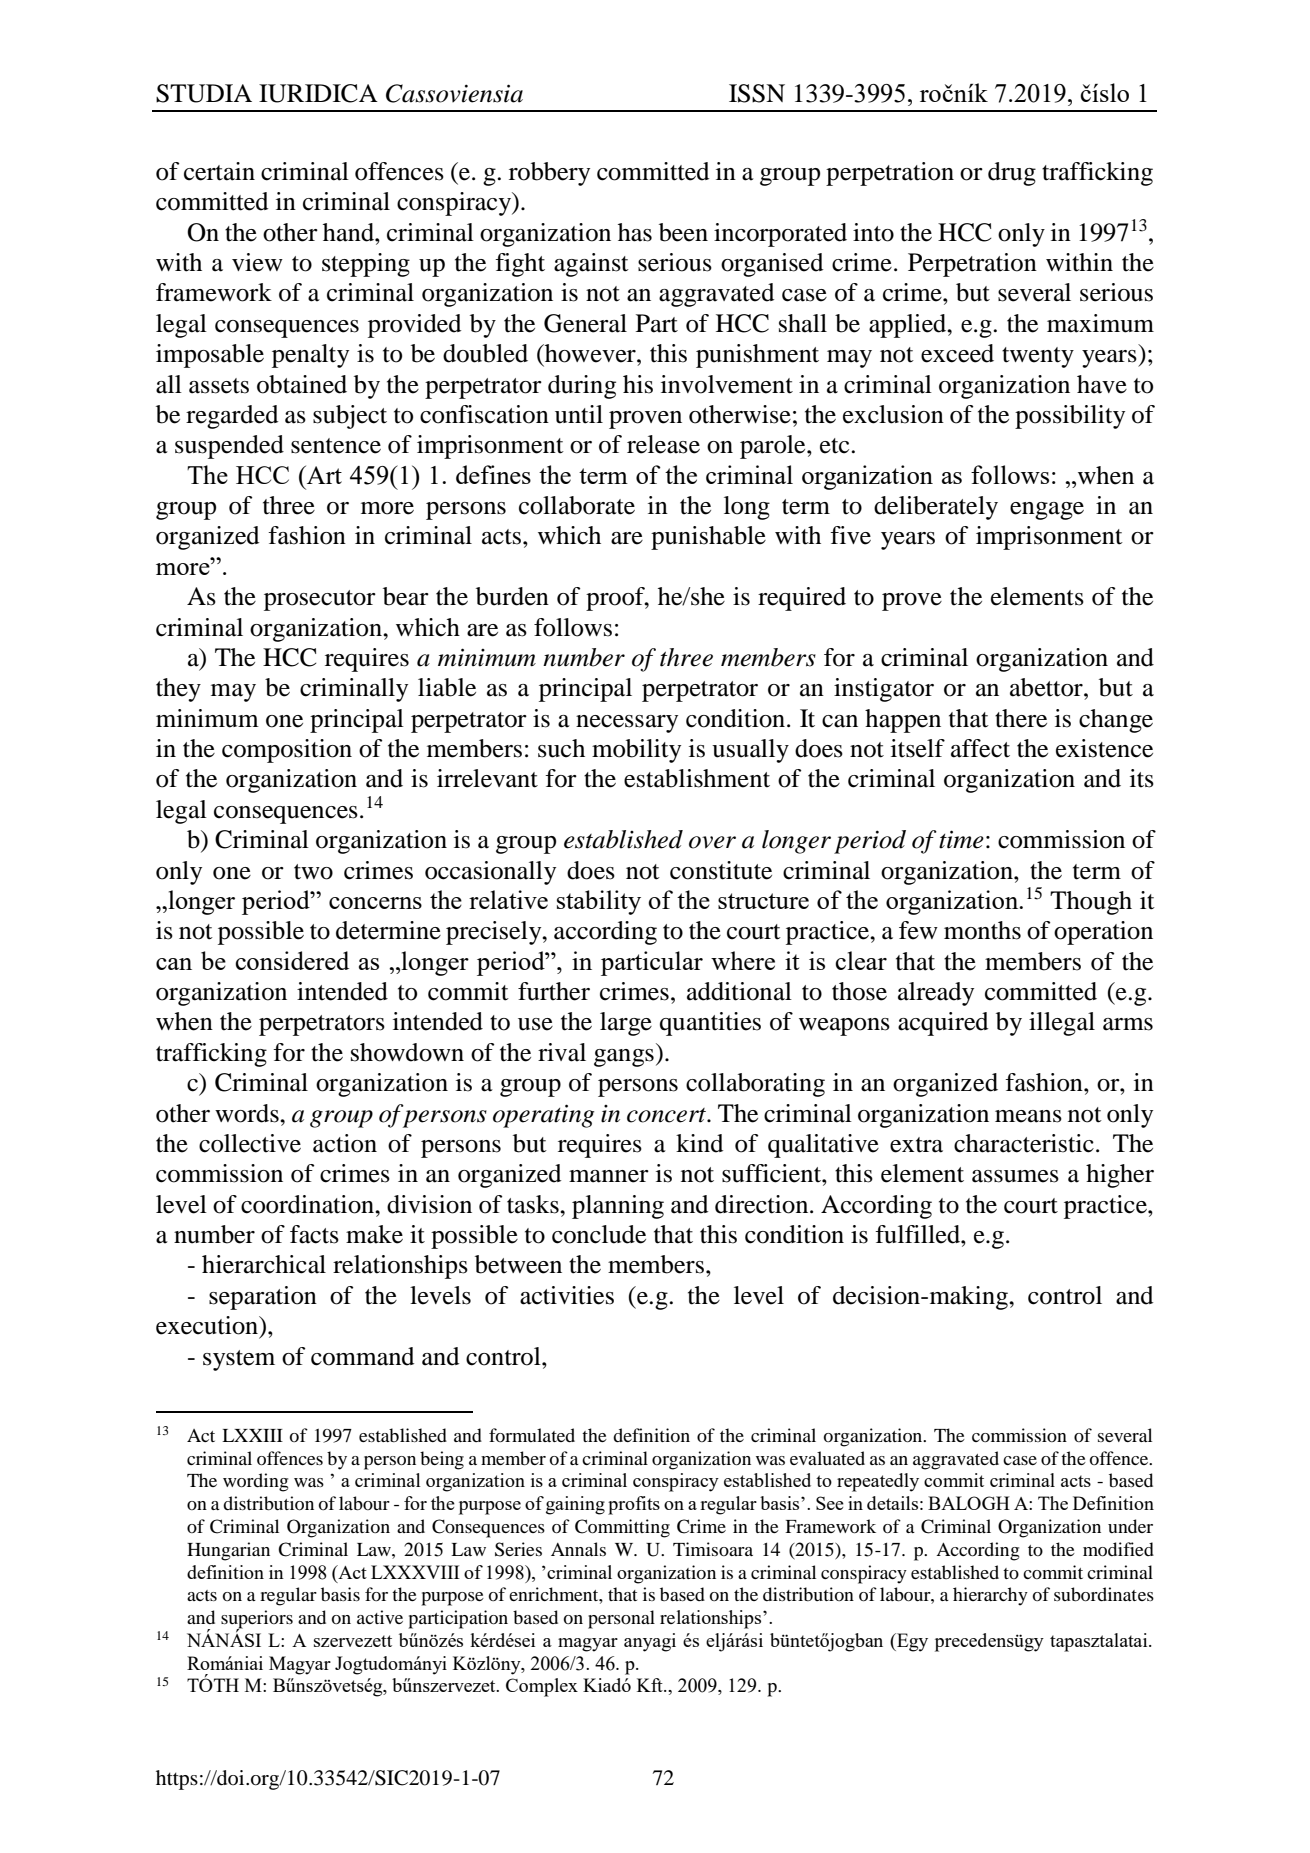 The width and height of the screenshot is (1310, 1853). I want to click on months, so click(982, 930).
